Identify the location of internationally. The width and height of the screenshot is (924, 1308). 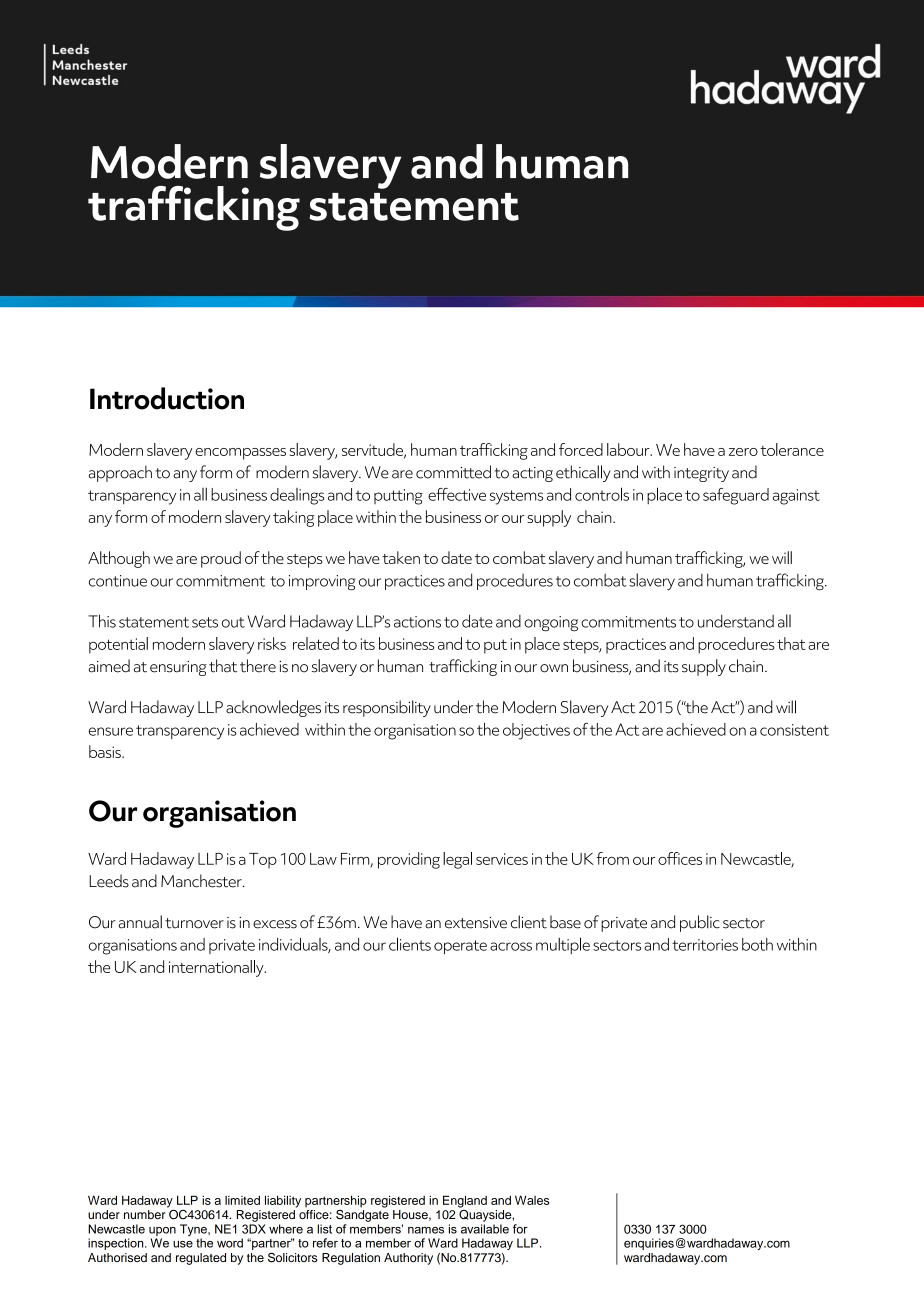
(217, 968).
